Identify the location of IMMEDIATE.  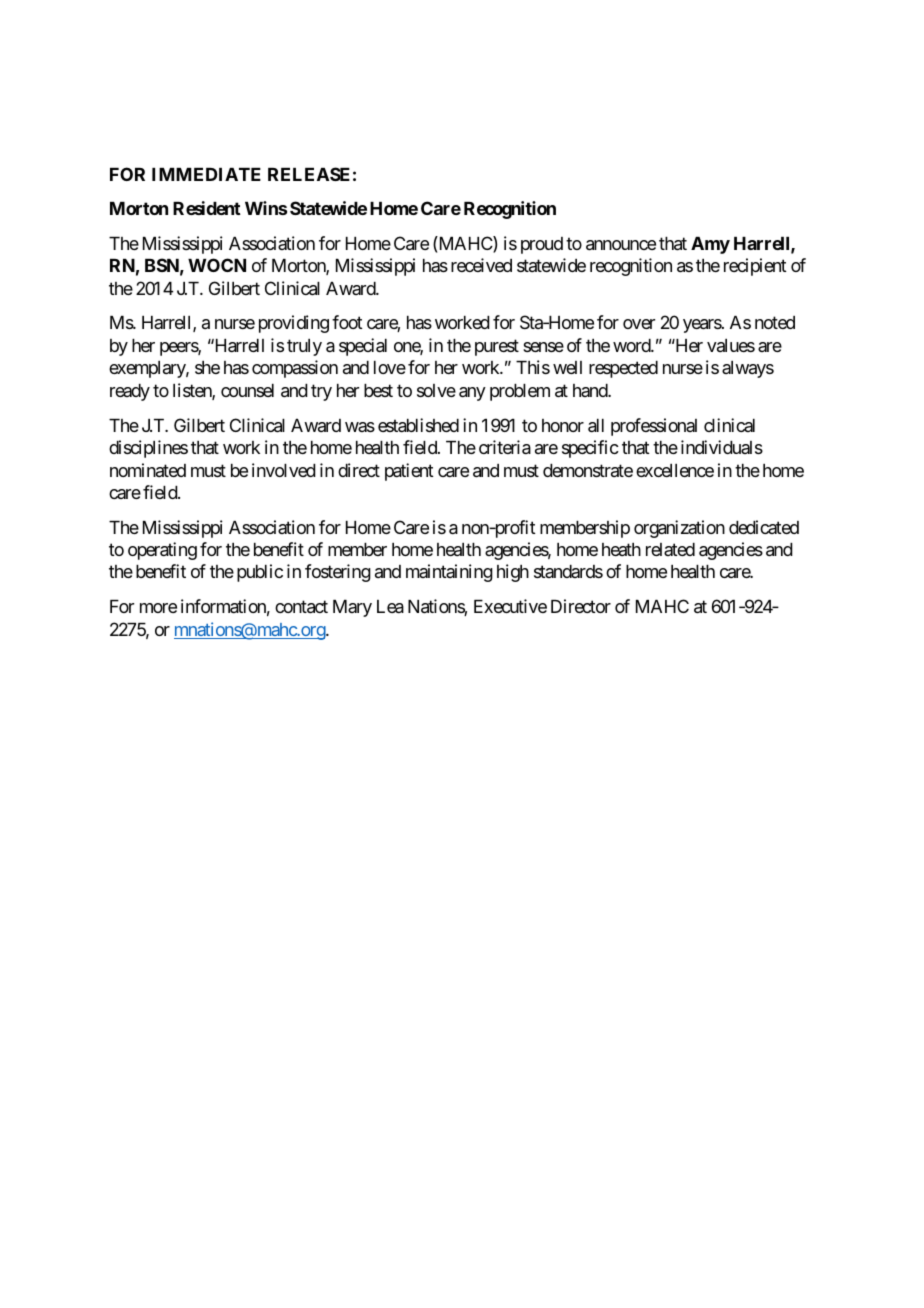
(206, 174).
